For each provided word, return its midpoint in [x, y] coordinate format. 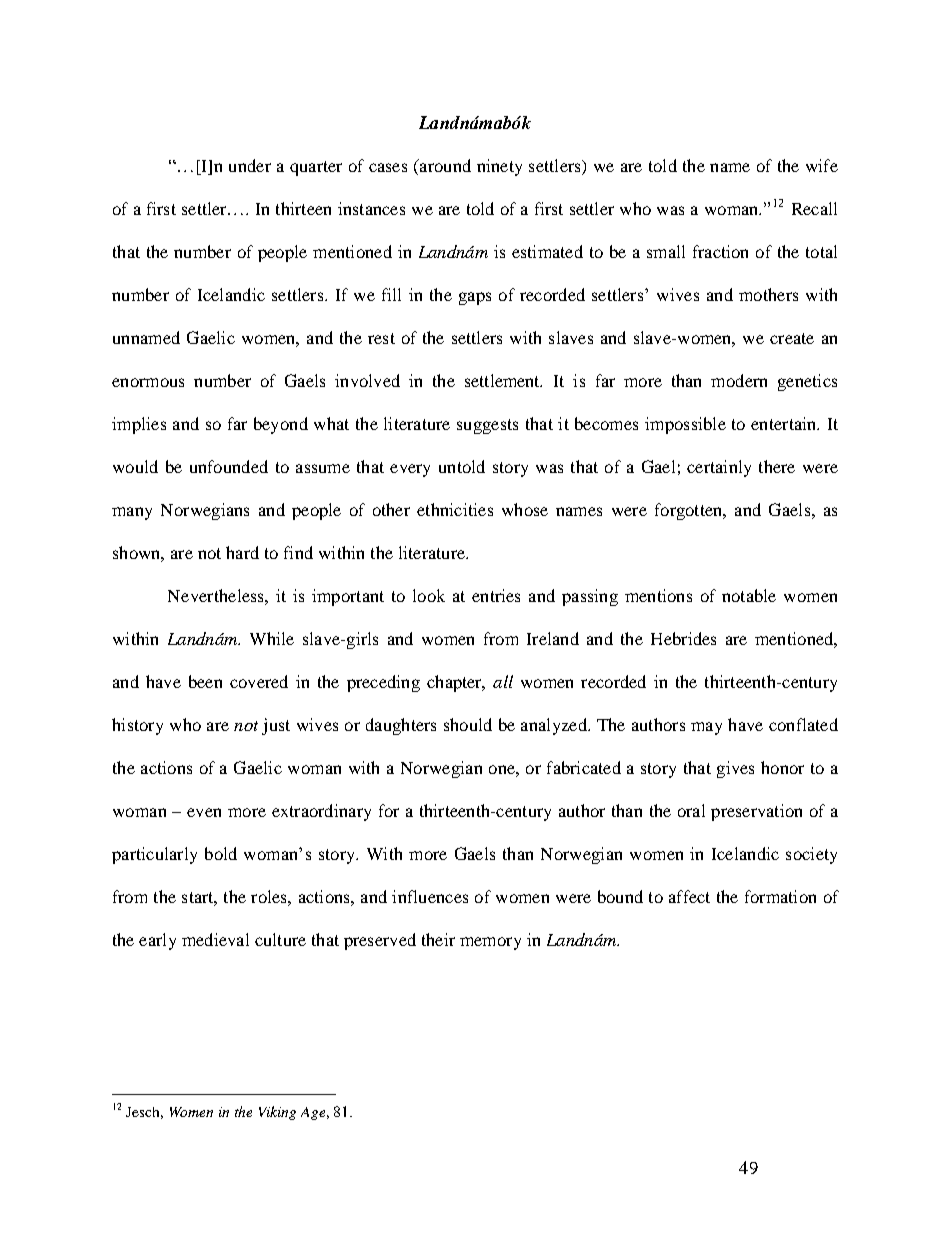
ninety [499, 167]
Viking [277, 1113]
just [276, 726]
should [468, 724]
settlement [503, 380]
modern [739, 380]
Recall [814, 208]
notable [749, 595]
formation [780, 896]
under [250, 165]
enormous [148, 382]
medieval [215, 939]
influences [430, 896]
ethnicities [455, 509]
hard [242, 552]
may [706, 728]
